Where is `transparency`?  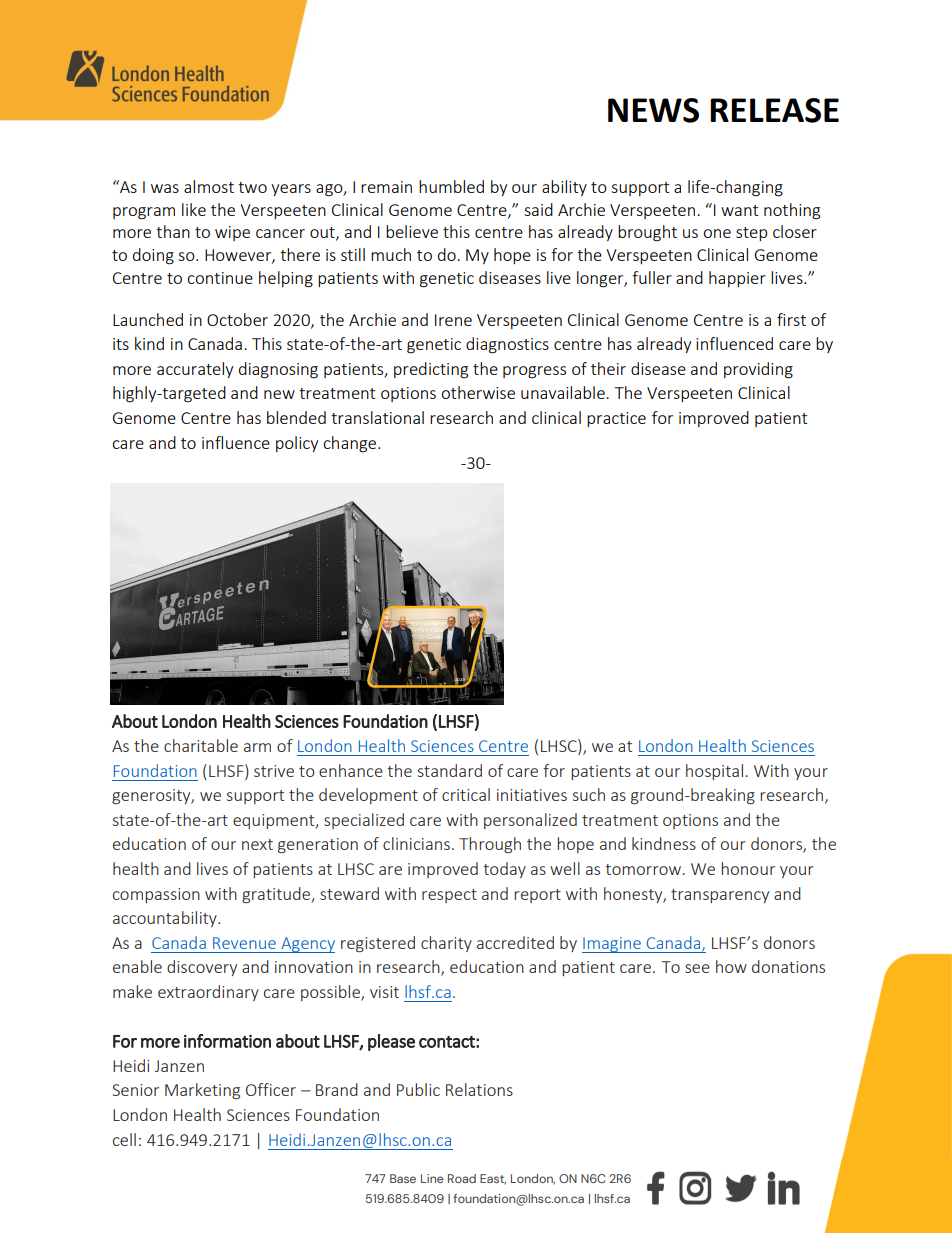 transparency is located at coordinates (720, 896).
